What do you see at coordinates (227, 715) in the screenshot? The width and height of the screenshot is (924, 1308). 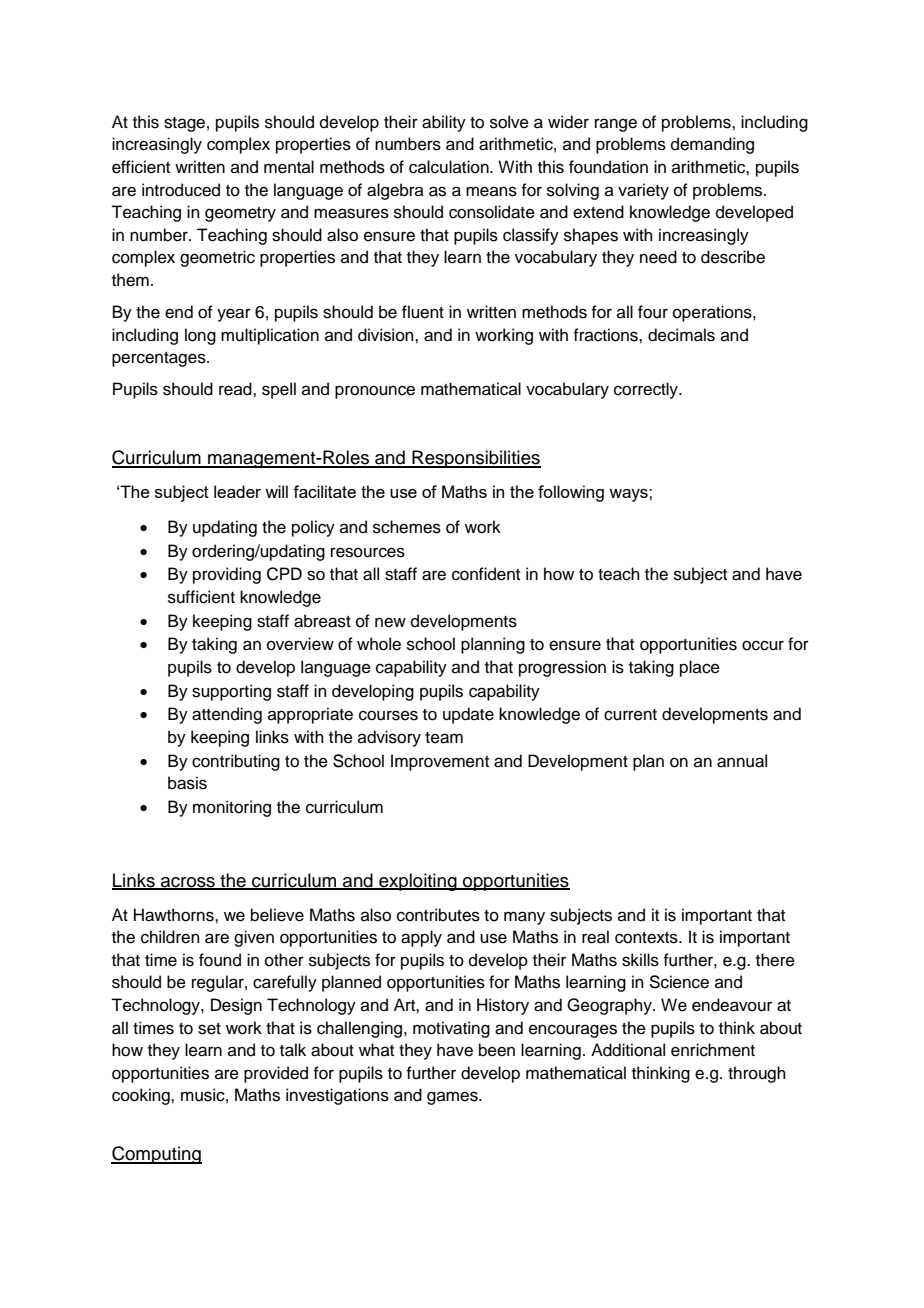 I see `attending` at bounding box center [227, 715].
